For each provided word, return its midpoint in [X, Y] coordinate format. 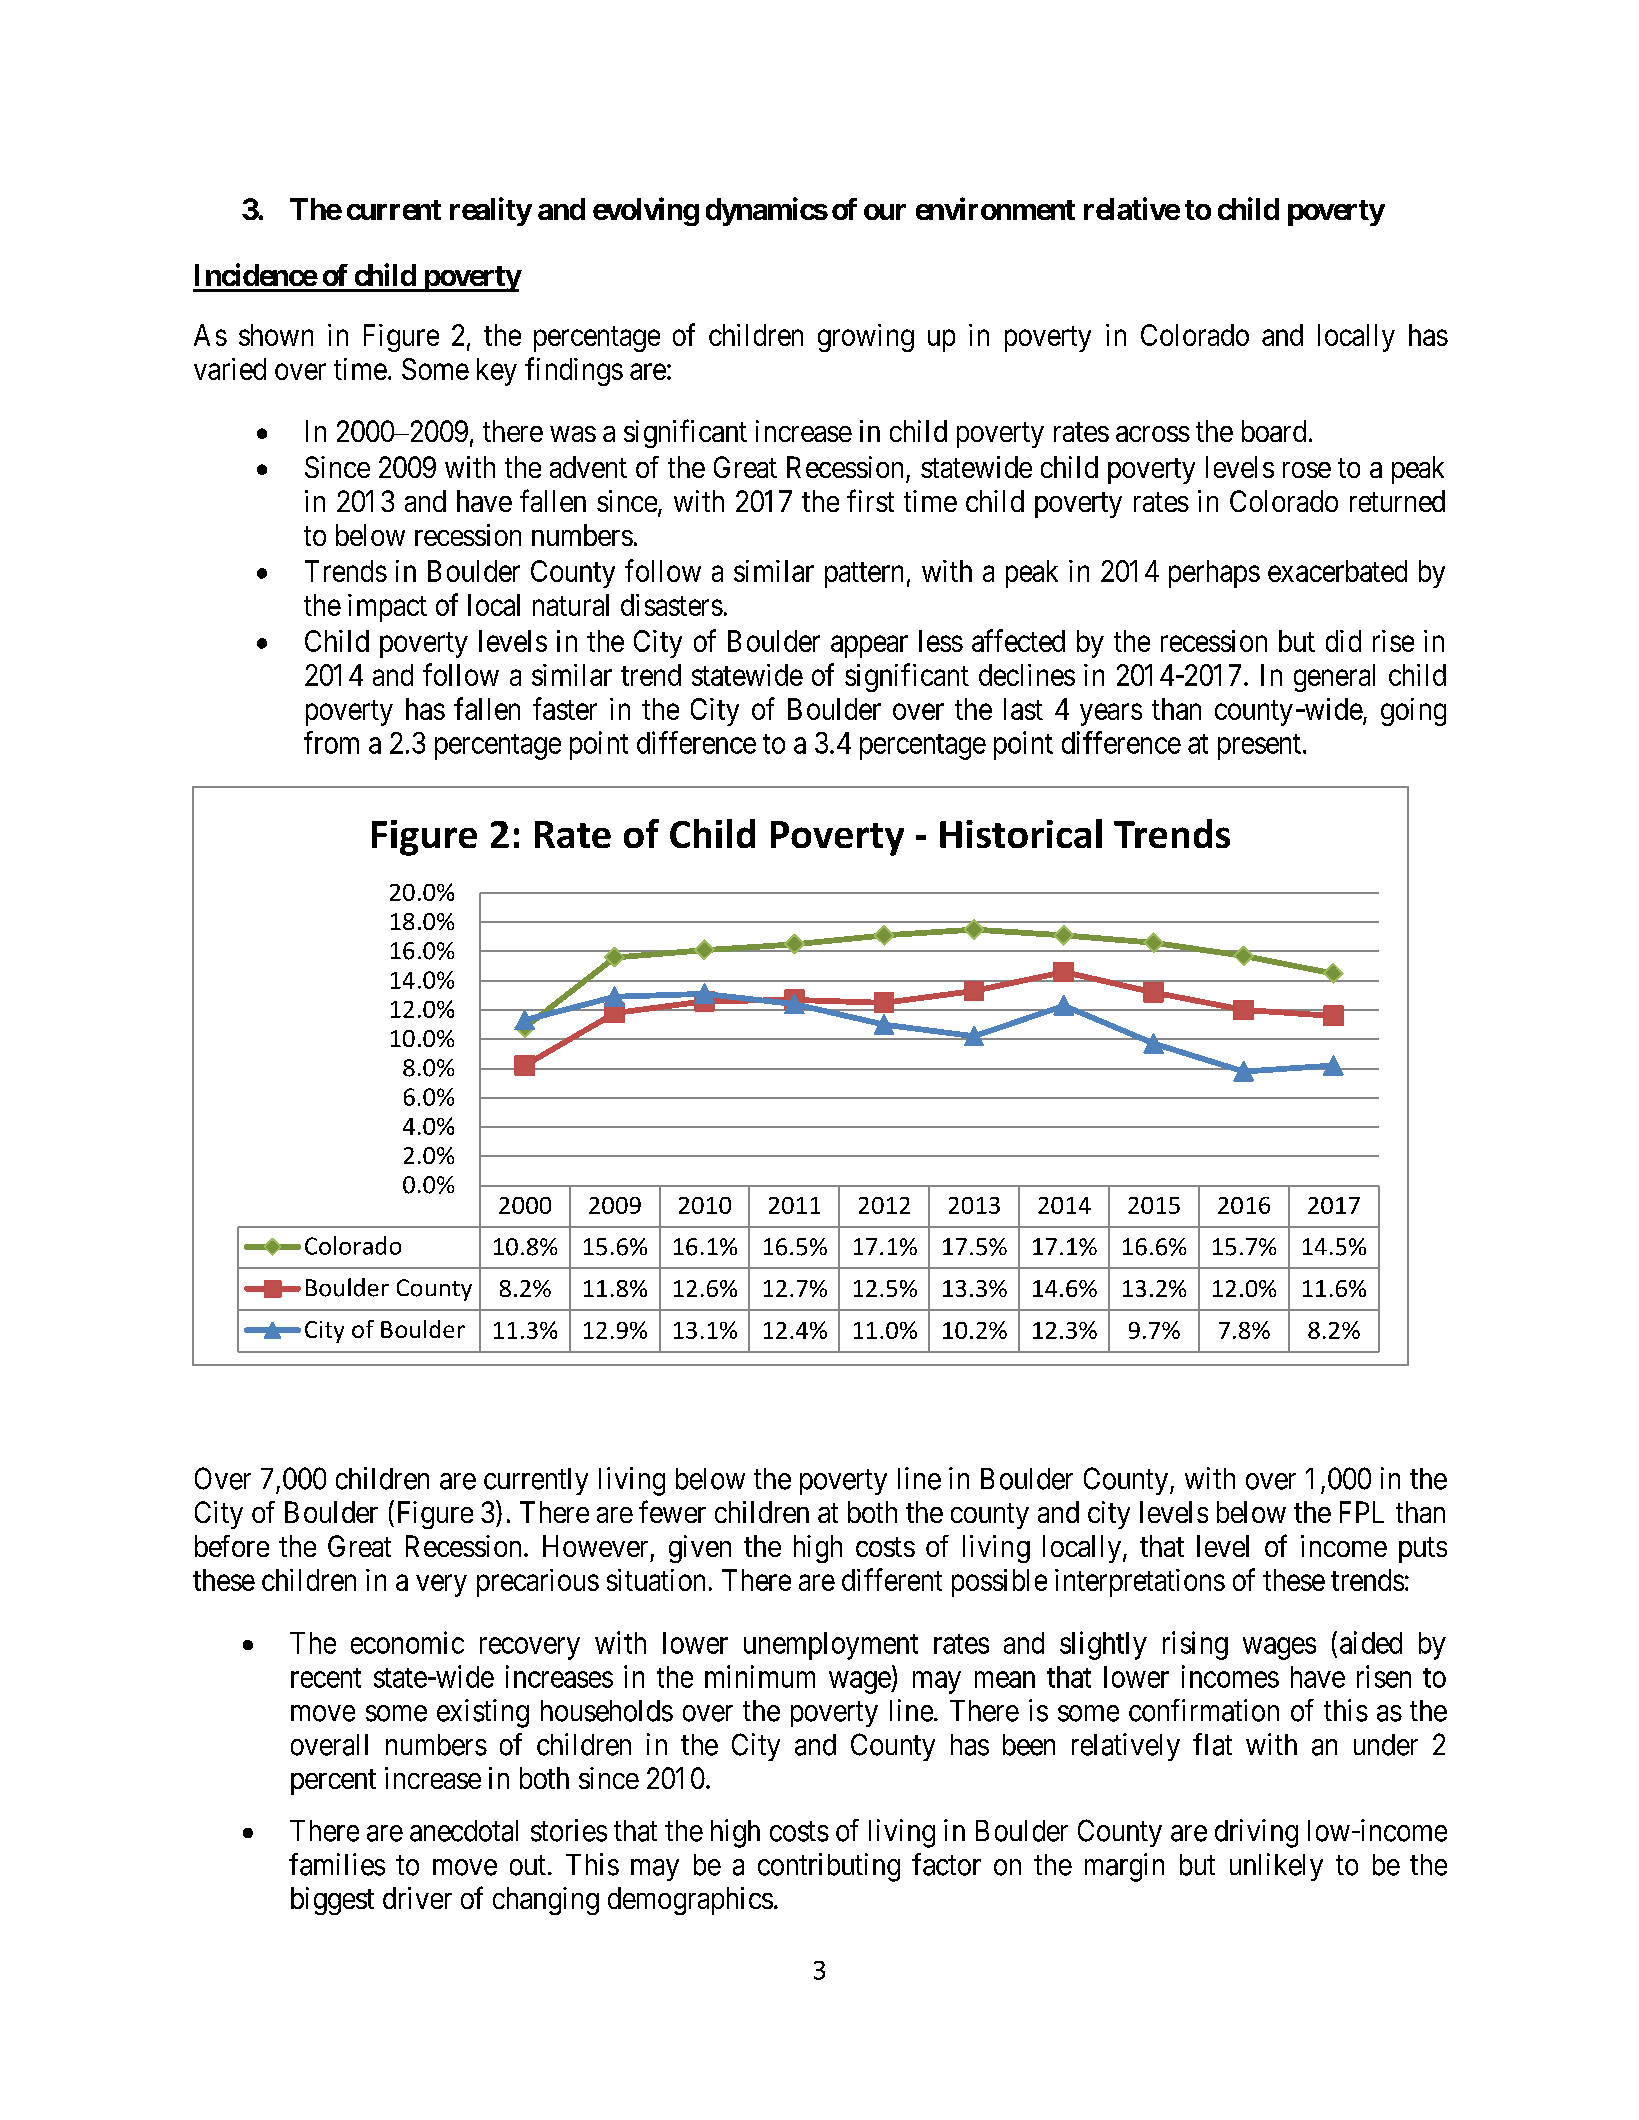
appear [869, 647]
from [331, 742]
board [1274, 431]
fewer [672, 1511]
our [885, 212]
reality [491, 211]
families [337, 1864]
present [1259, 747]
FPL [1362, 1512]
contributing [829, 1867]
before [232, 1546]
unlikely [1276, 1867]
